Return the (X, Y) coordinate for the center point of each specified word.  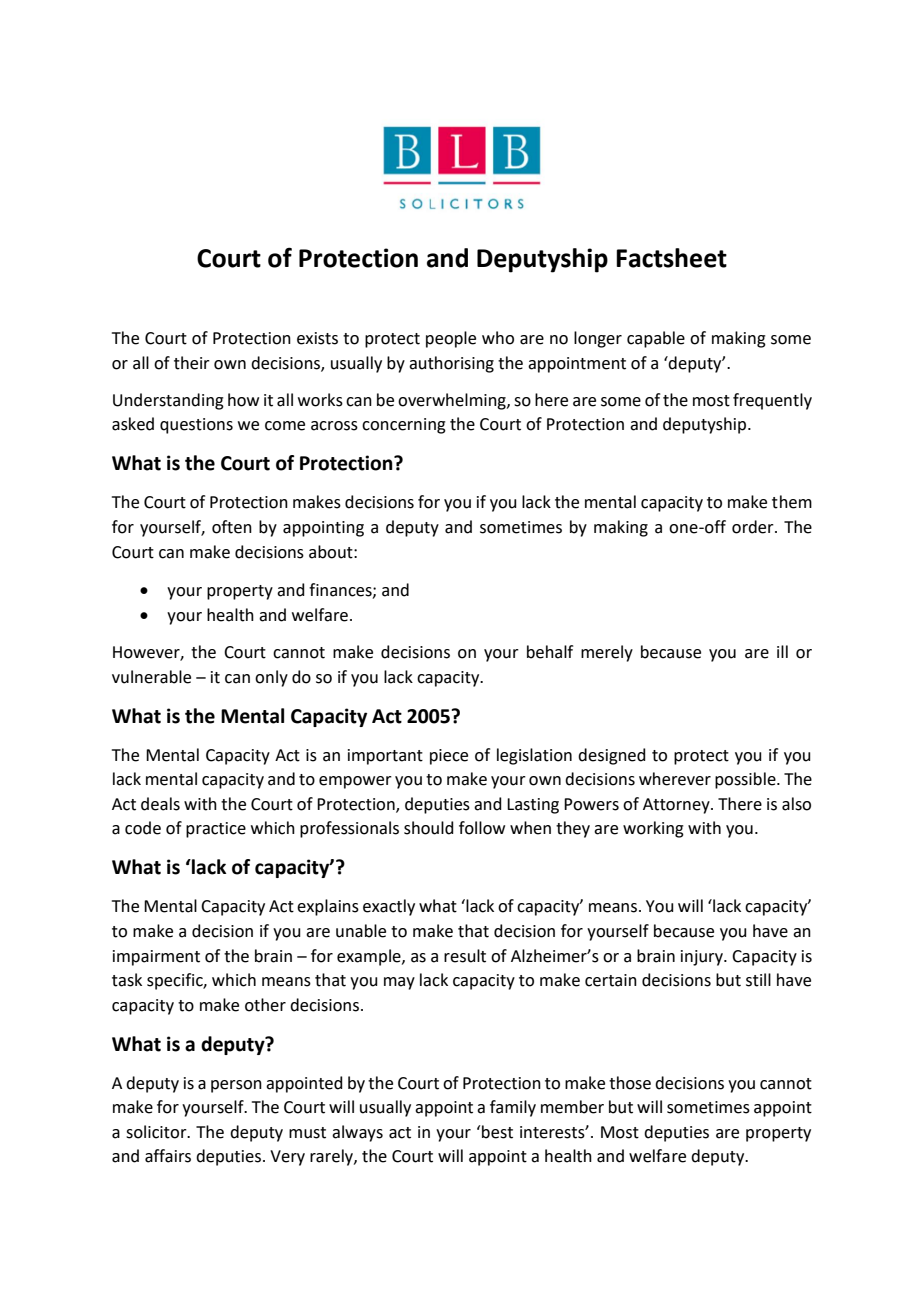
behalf (550, 652)
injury (703, 958)
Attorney (677, 806)
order (754, 527)
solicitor (157, 1132)
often (232, 527)
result (465, 956)
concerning (404, 426)
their (192, 363)
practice (216, 830)
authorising (451, 364)
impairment (156, 958)
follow (482, 828)
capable (656, 339)
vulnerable (151, 677)
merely (607, 653)
